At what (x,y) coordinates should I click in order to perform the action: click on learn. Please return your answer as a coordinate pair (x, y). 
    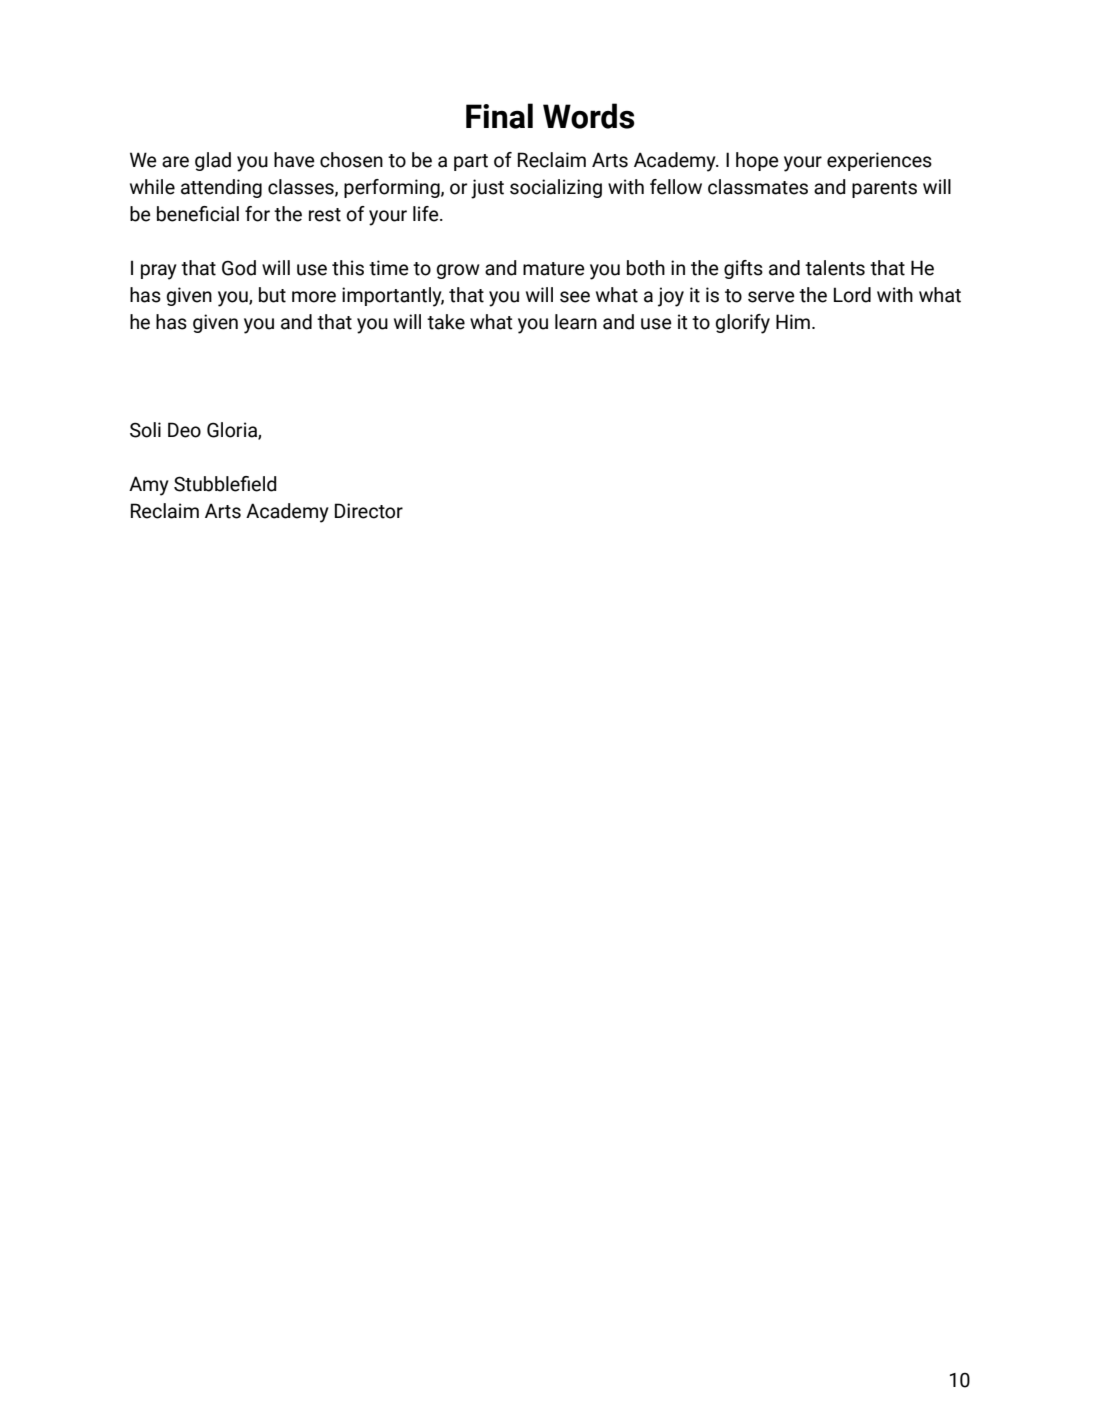
    Looking at the image, I should click on (576, 322).
